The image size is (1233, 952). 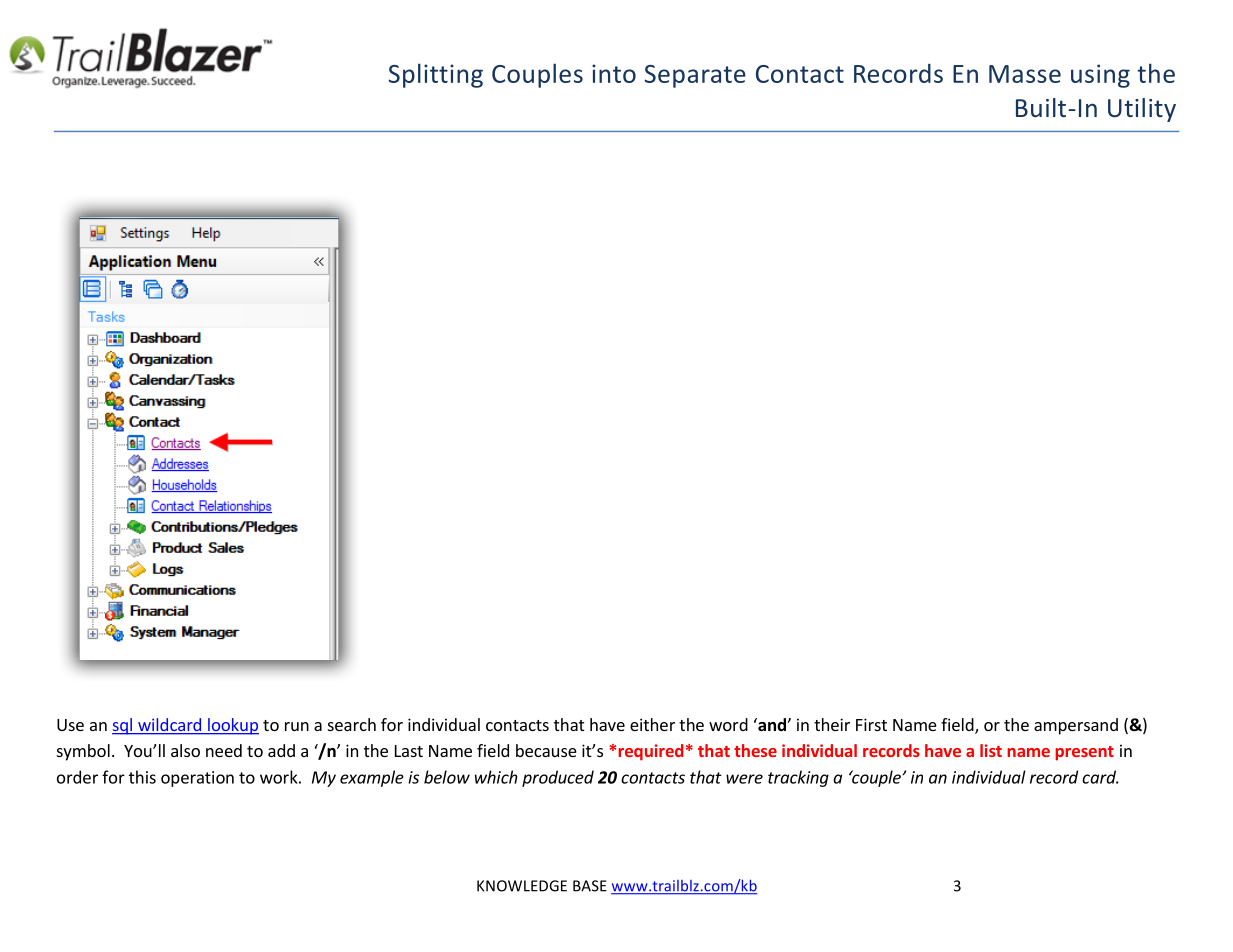 What do you see at coordinates (1076, 726) in the screenshot?
I see `ampersand` at bounding box center [1076, 726].
